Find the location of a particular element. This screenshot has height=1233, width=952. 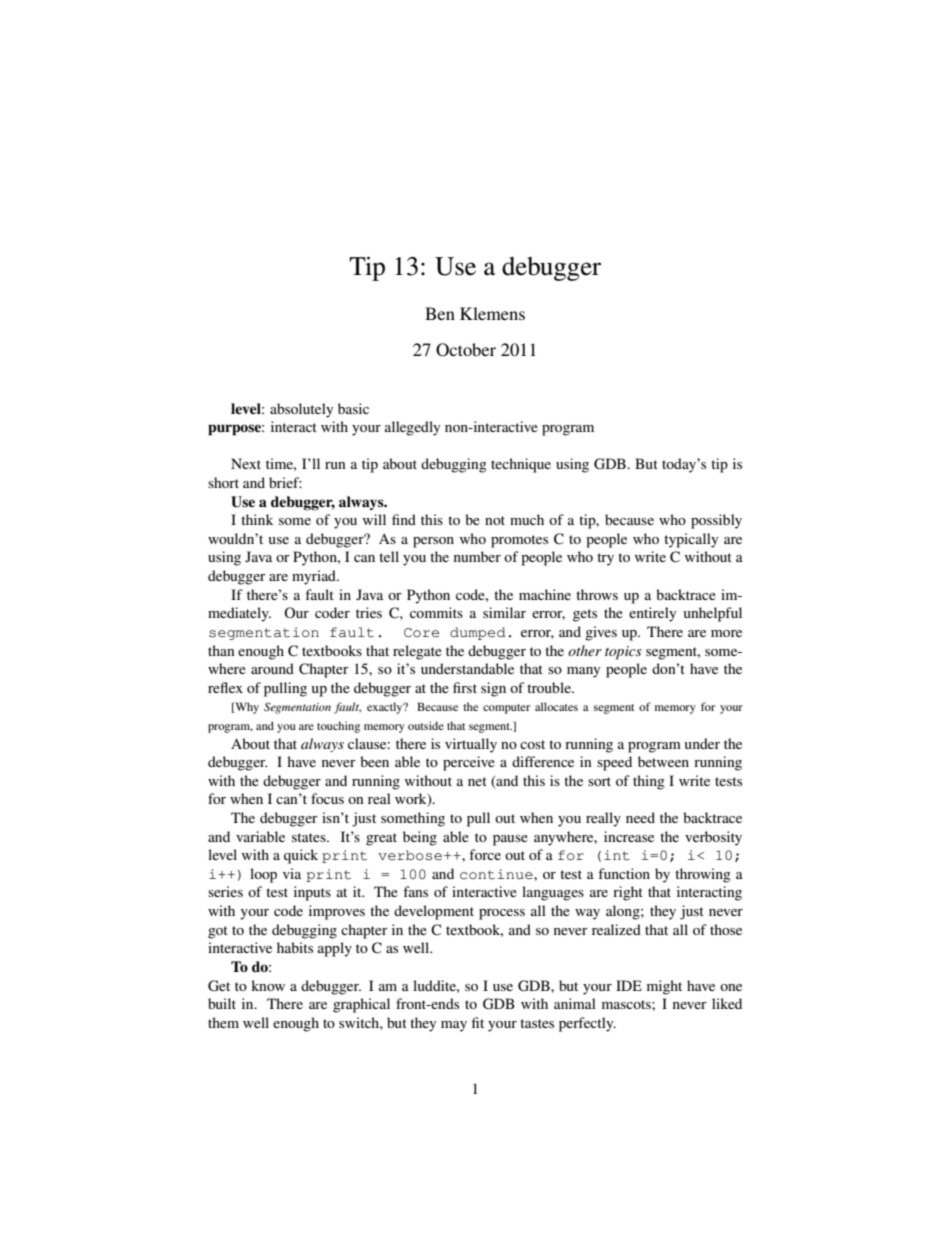

fit is located at coordinates (478, 1022).
